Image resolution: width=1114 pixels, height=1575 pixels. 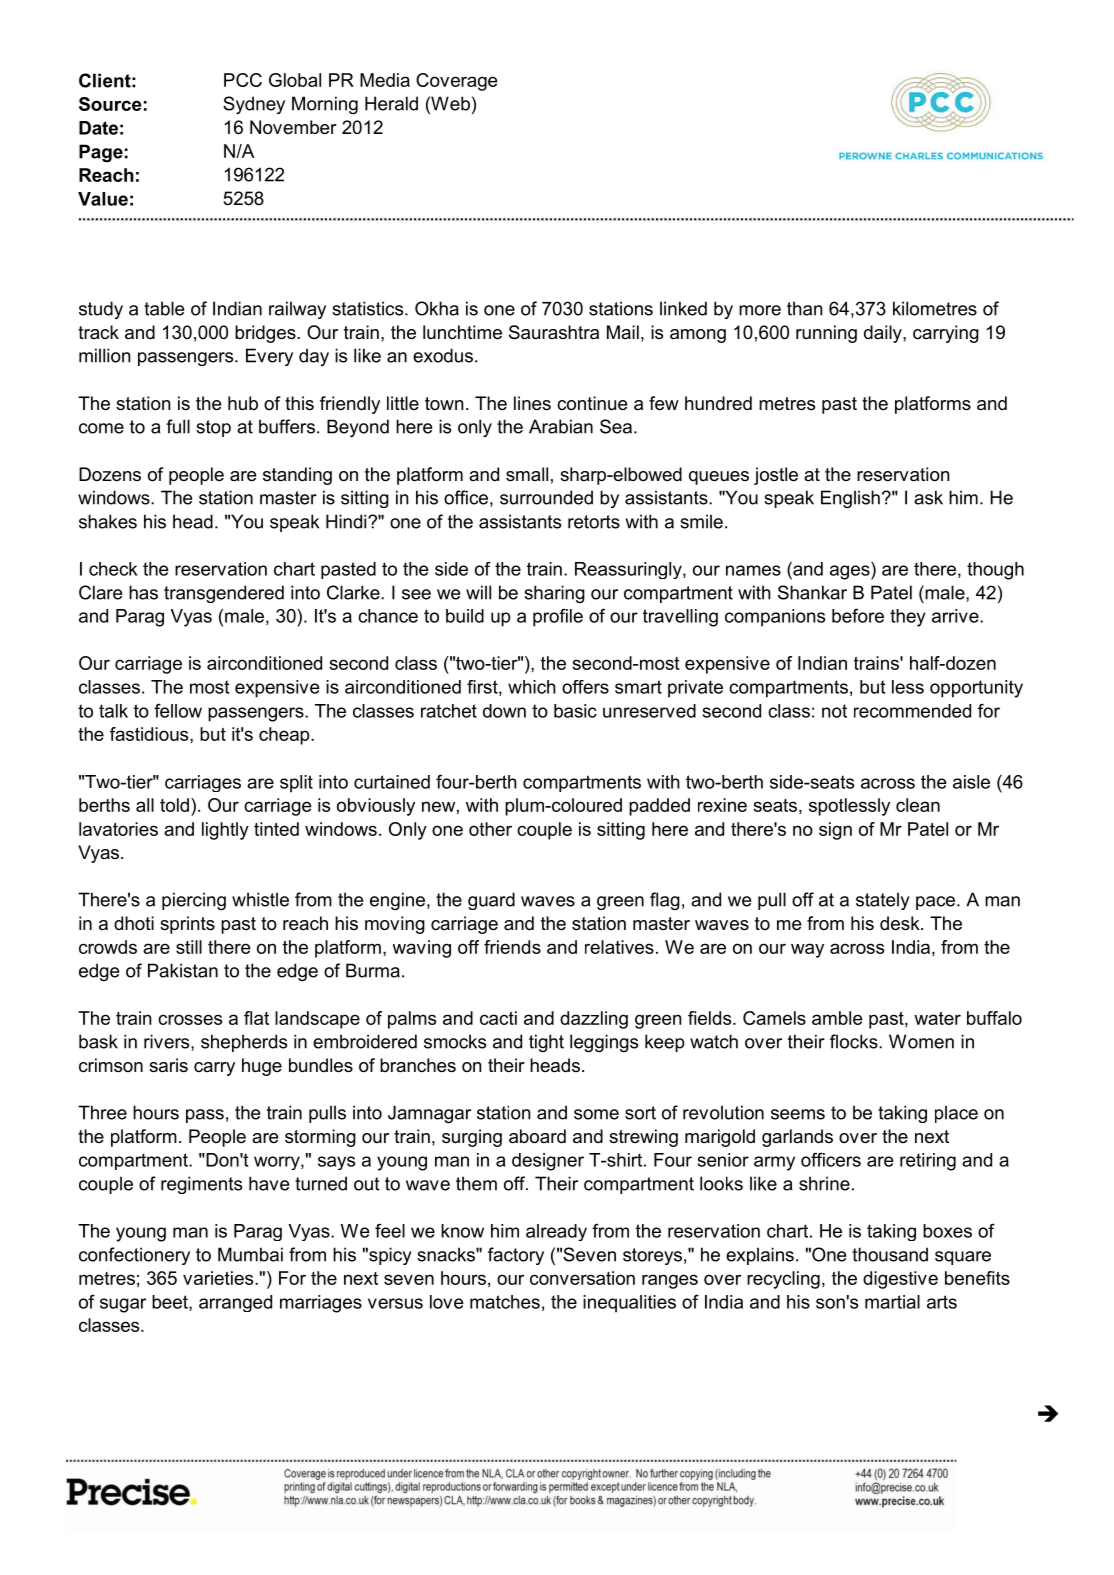 I want to click on tight, so click(x=546, y=1043).
